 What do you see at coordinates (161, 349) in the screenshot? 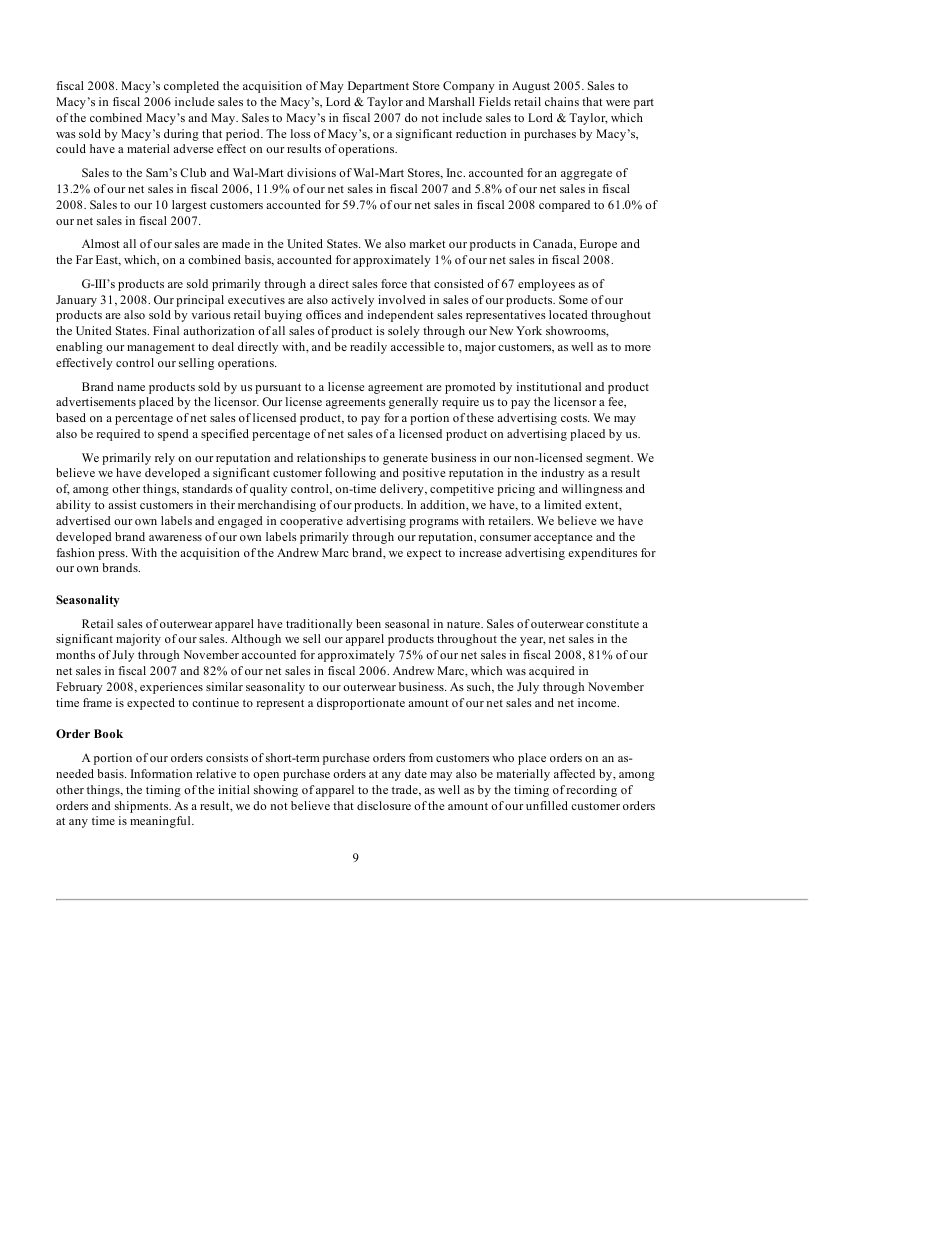
I see `management` at bounding box center [161, 349].
